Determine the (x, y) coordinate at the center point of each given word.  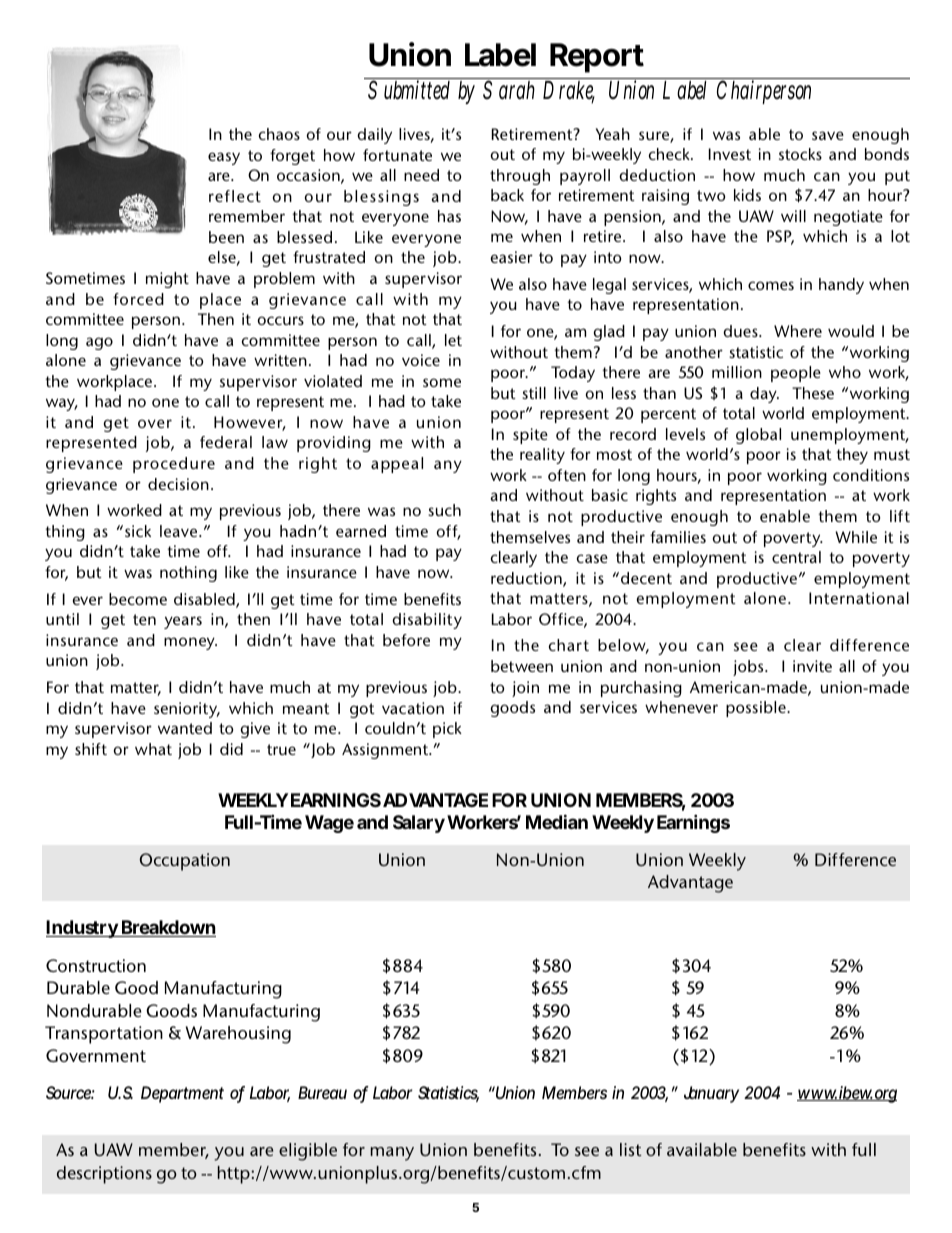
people (796, 374)
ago (99, 343)
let (453, 340)
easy (224, 158)
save (828, 135)
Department (182, 1094)
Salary (419, 824)
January (711, 1094)
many (392, 1154)
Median (557, 821)
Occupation (184, 862)
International (859, 598)
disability (427, 621)
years (183, 622)
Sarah (509, 90)
